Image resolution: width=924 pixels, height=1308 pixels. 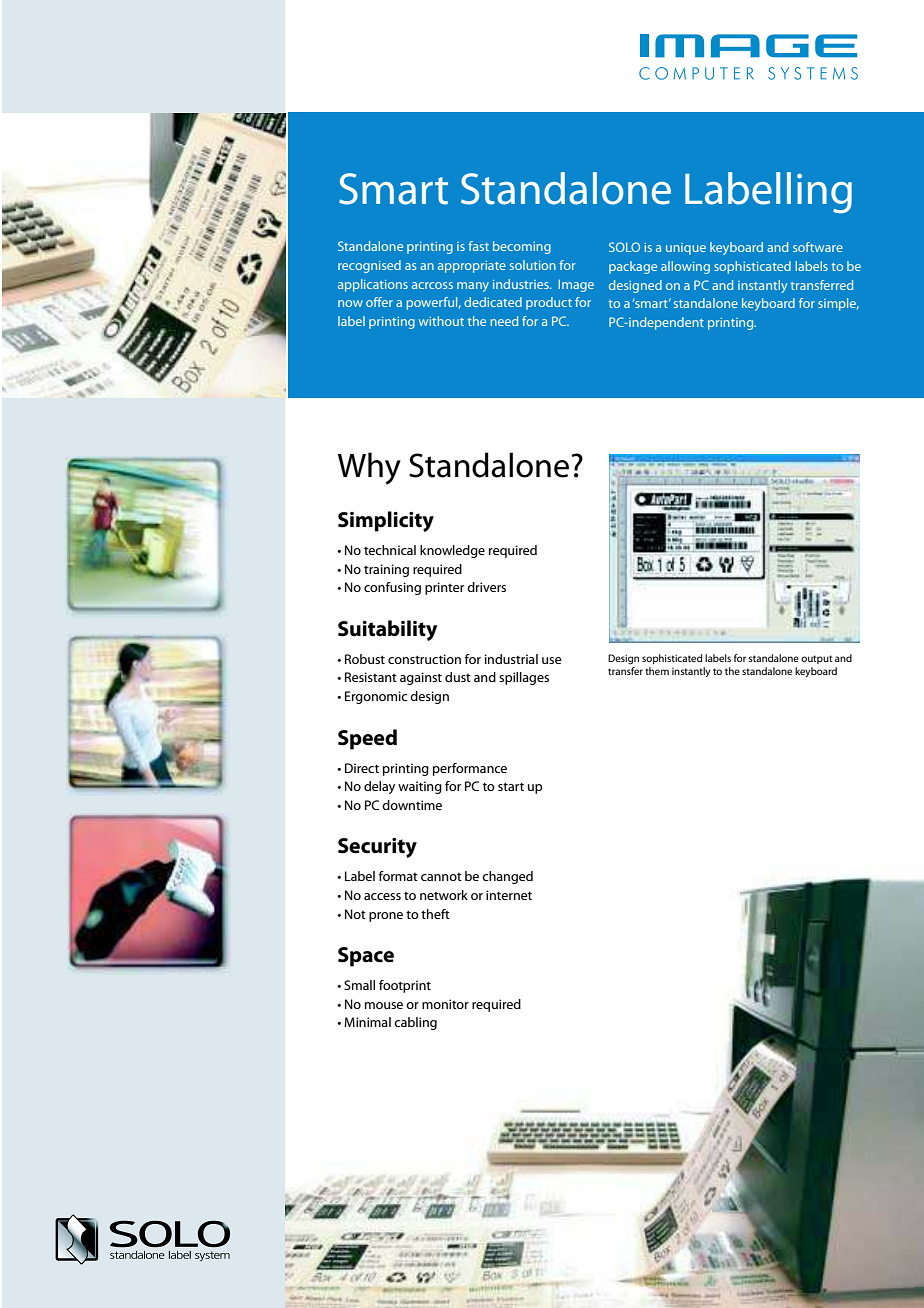 I want to click on them, so click(x=657, y=671).
